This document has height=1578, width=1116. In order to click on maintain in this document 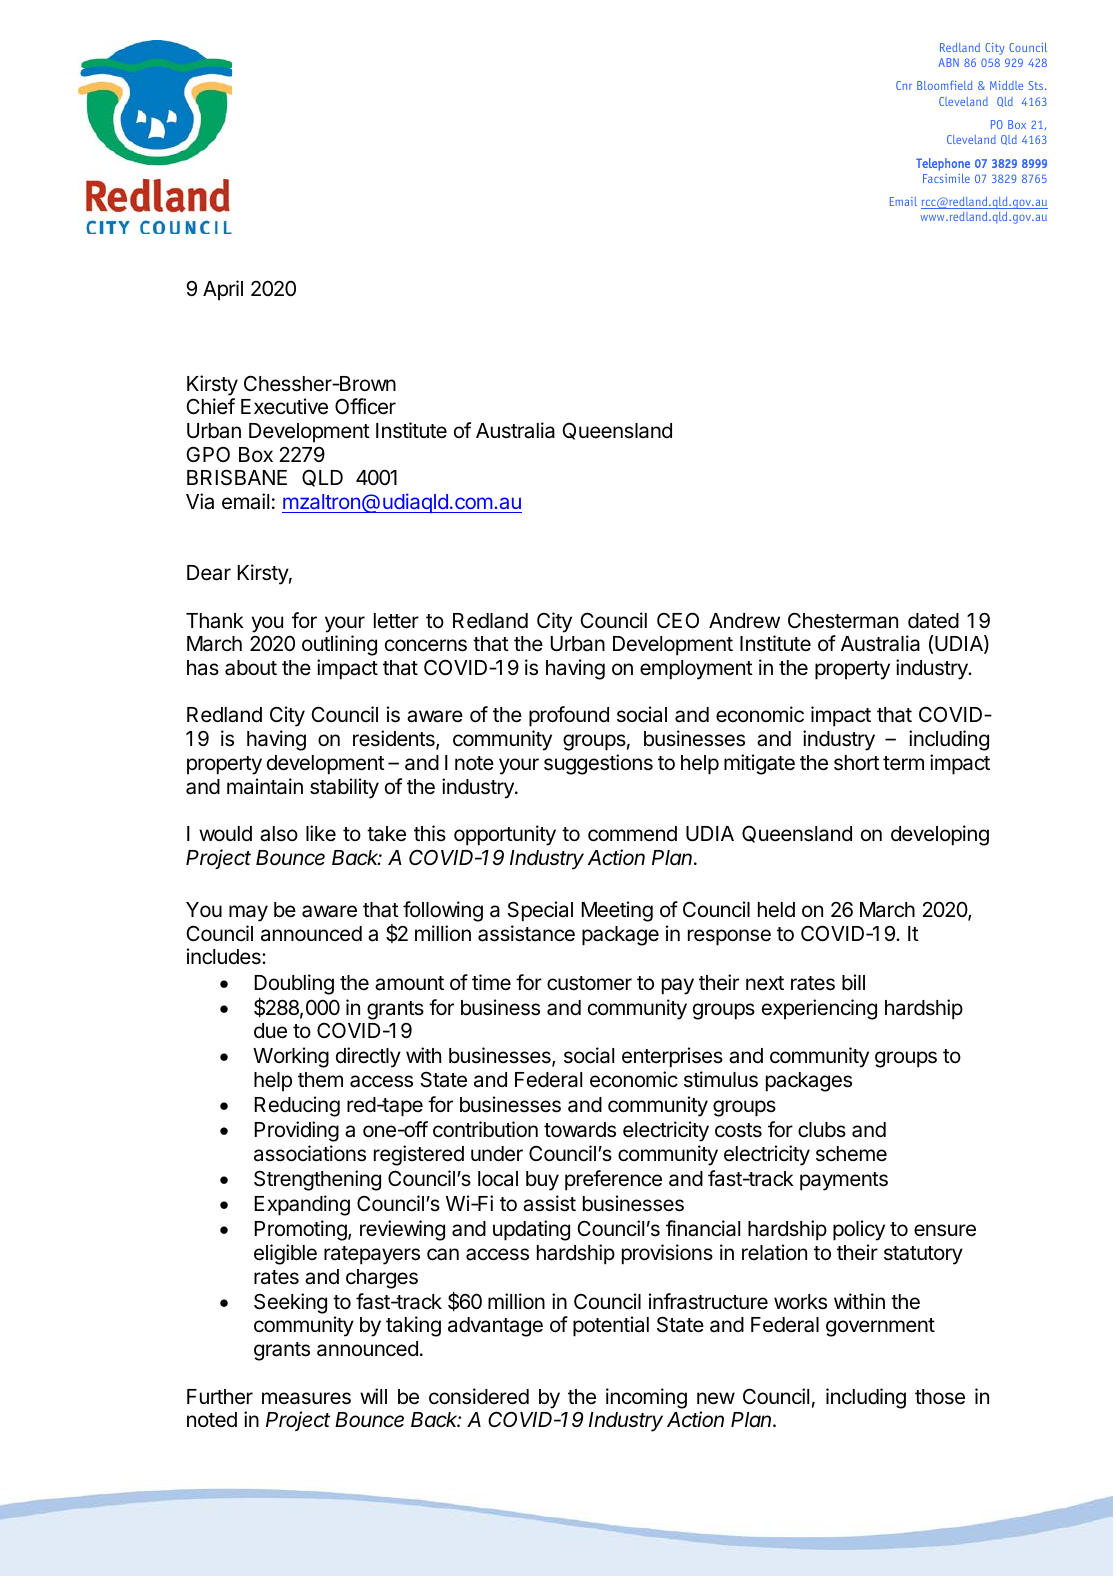, I will do `click(265, 786)`.
